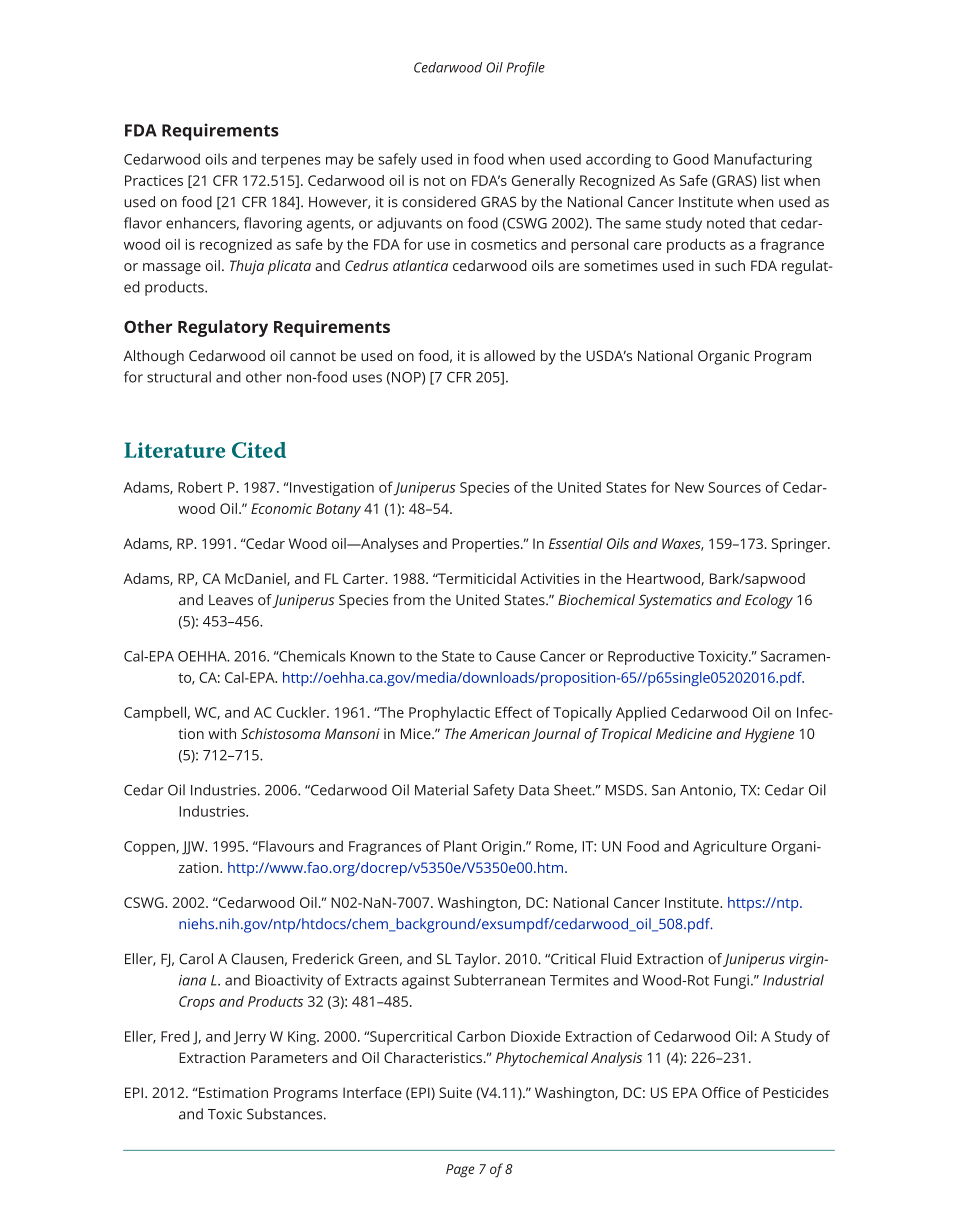 The image size is (958, 1232). What do you see at coordinates (291, 161) in the screenshot?
I see `terpenes` at bounding box center [291, 161].
